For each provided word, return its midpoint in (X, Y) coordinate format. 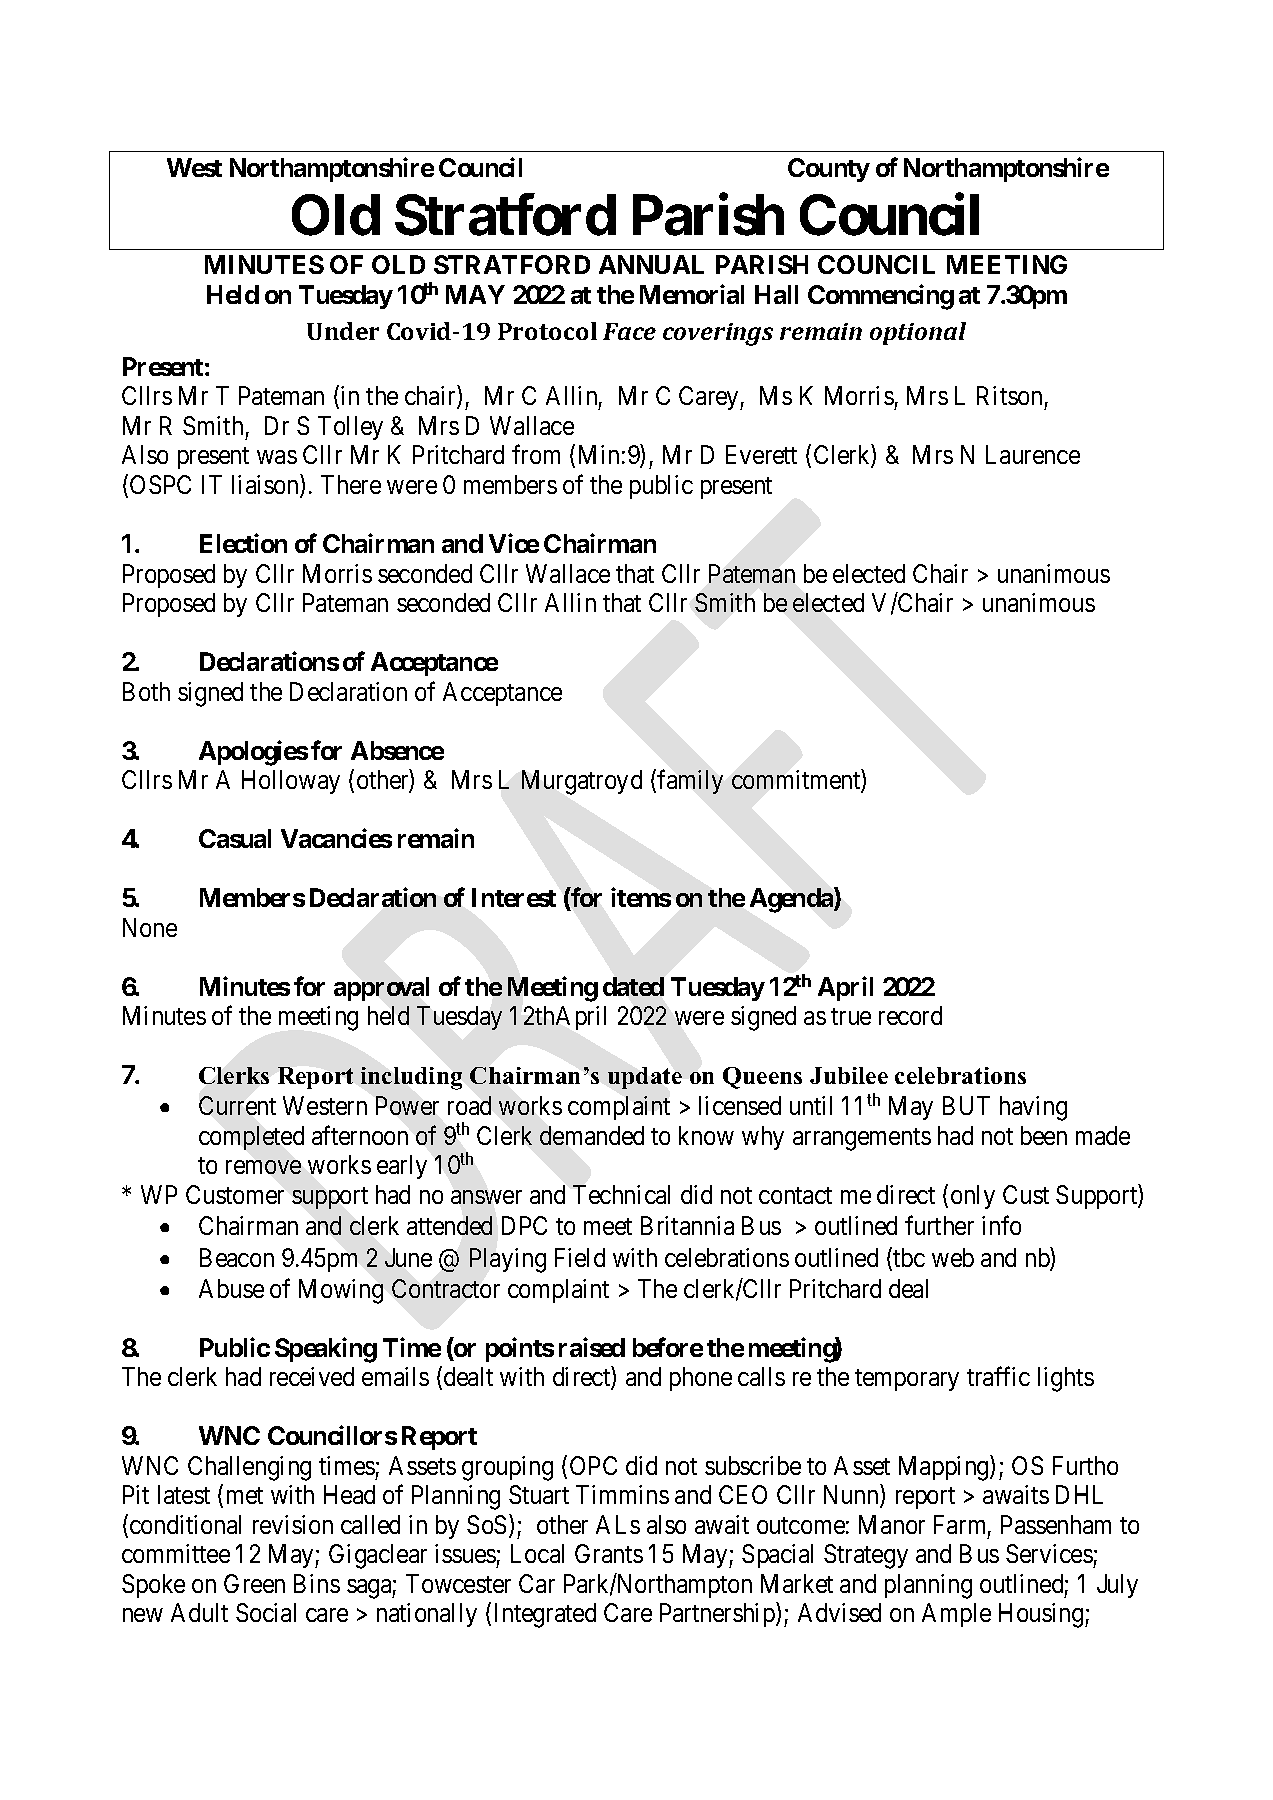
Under (343, 331)
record (910, 1015)
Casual (235, 838)
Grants (609, 1553)
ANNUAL (651, 264)
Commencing (881, 297)
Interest (514, 897)
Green (254, 1583)
